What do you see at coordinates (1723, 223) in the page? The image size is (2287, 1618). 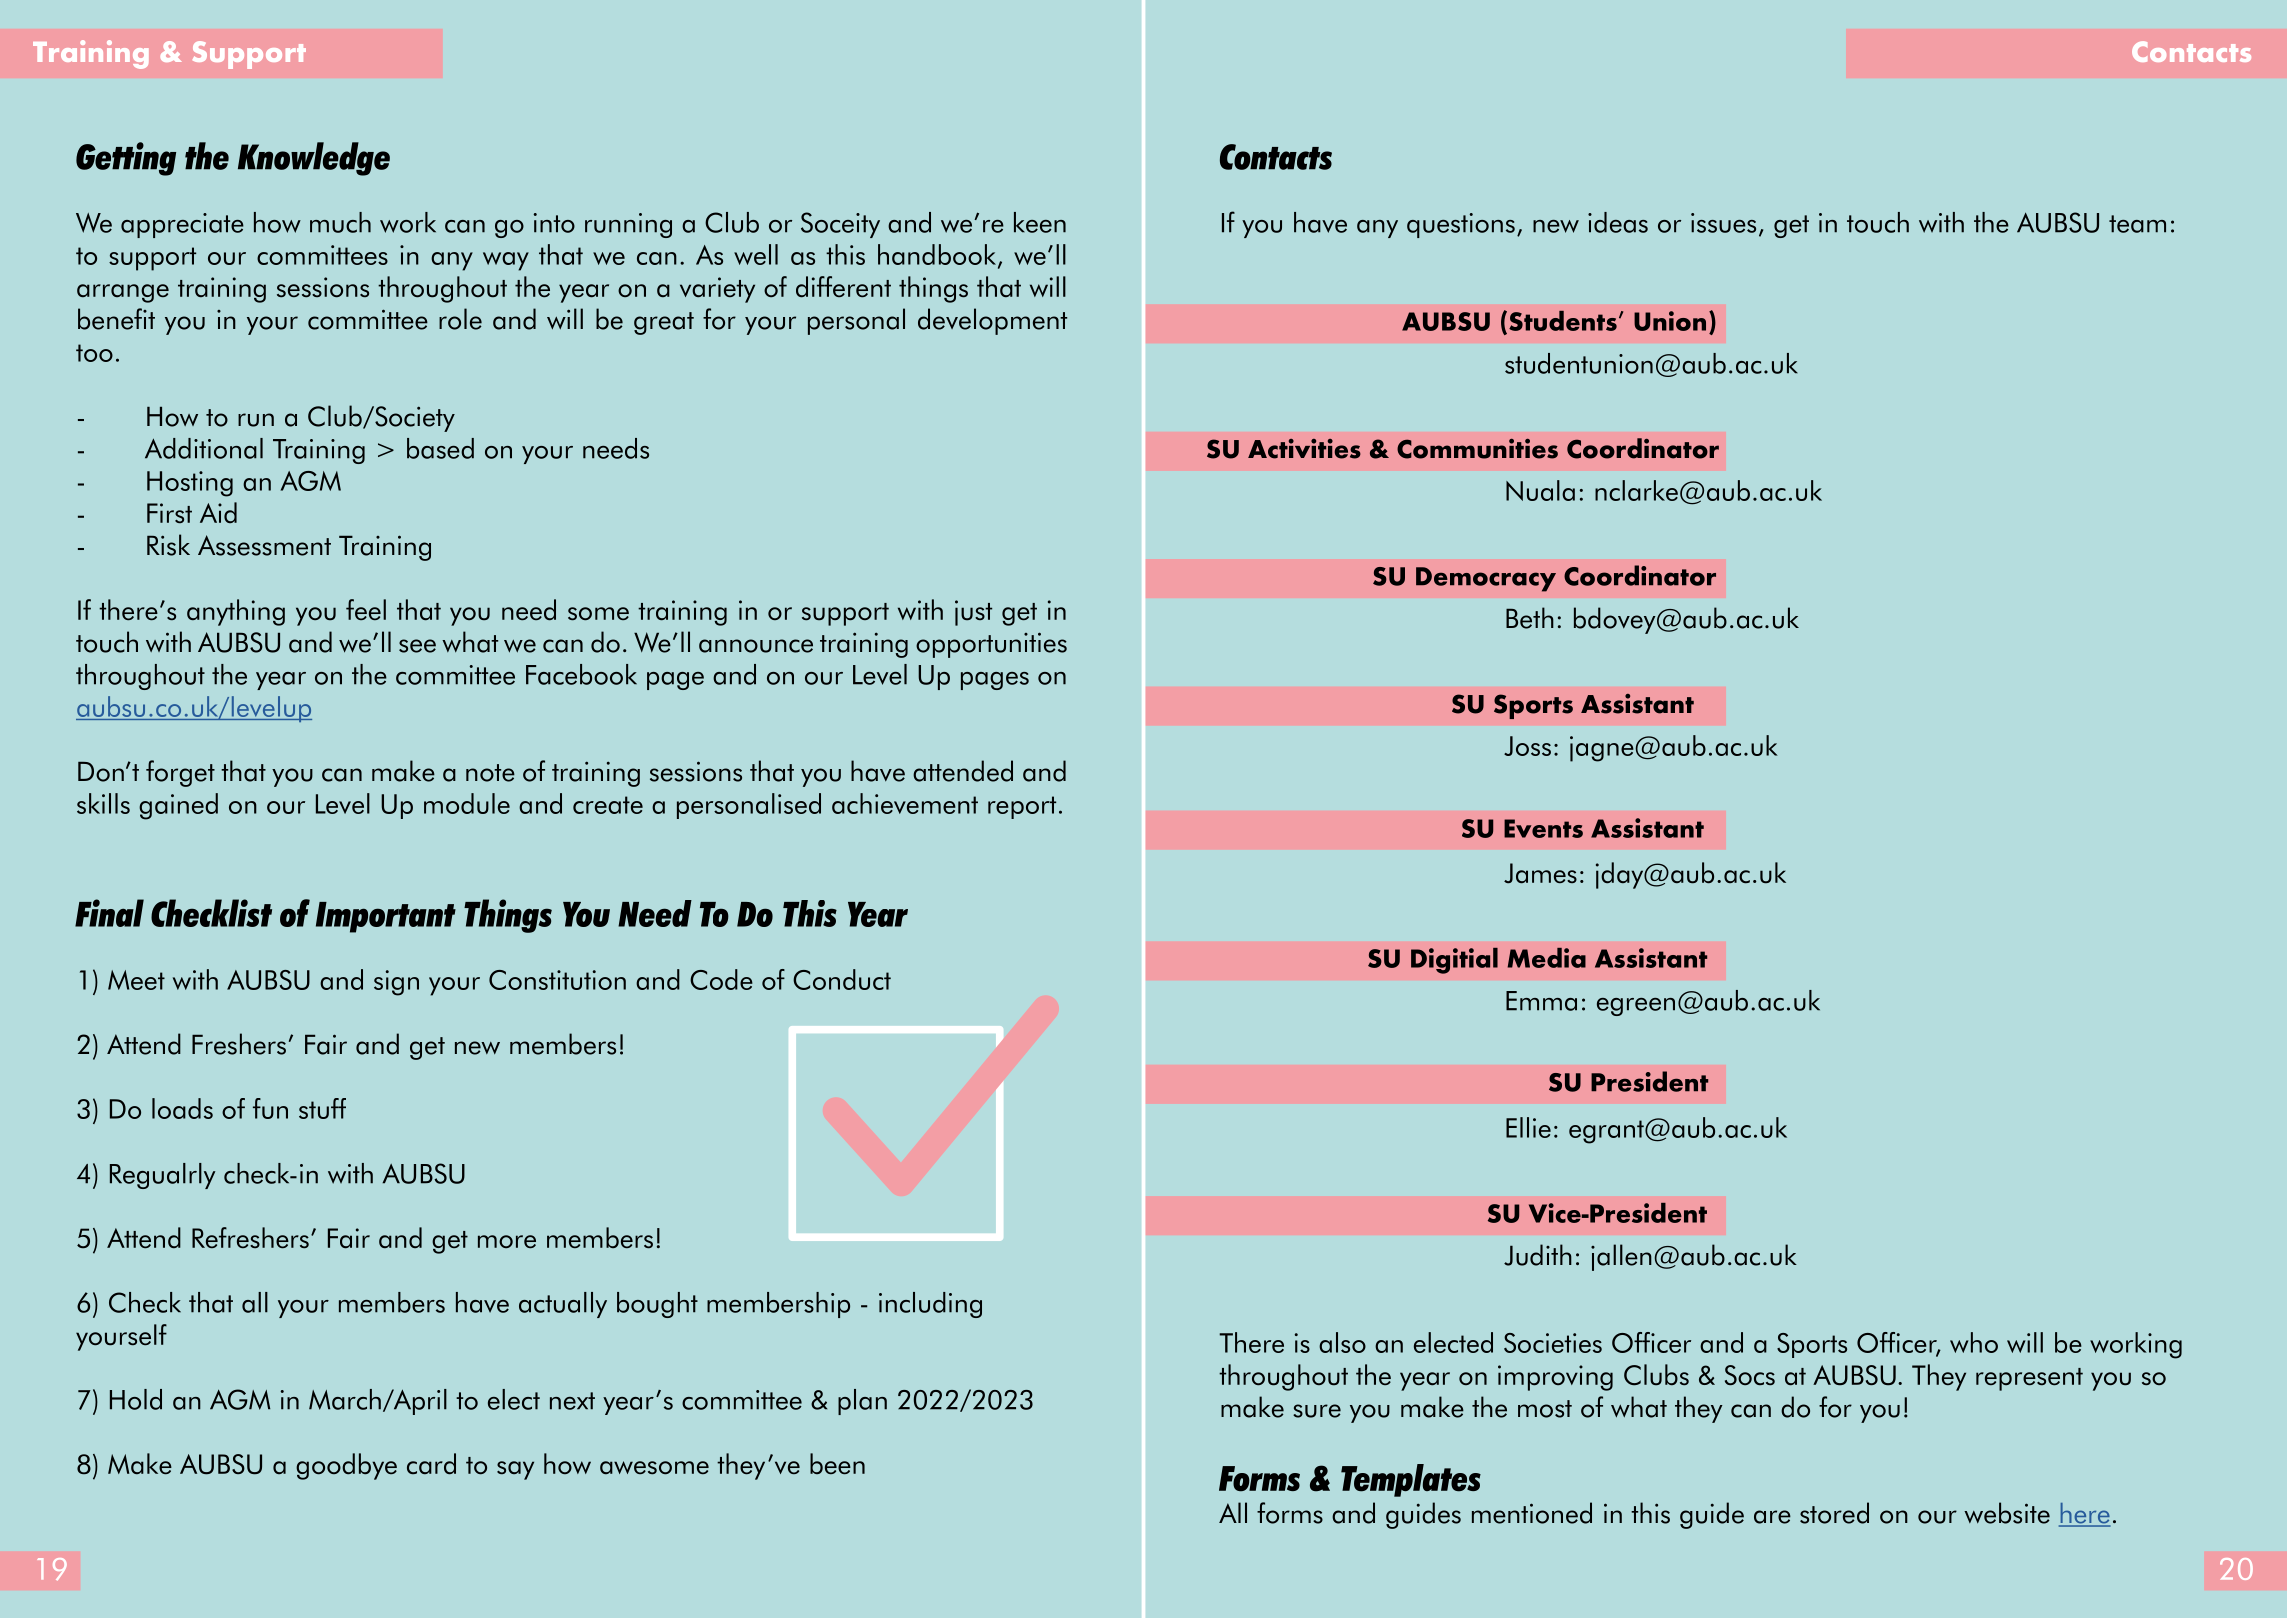 I see `issues` at bounding box center [1723, 223].
